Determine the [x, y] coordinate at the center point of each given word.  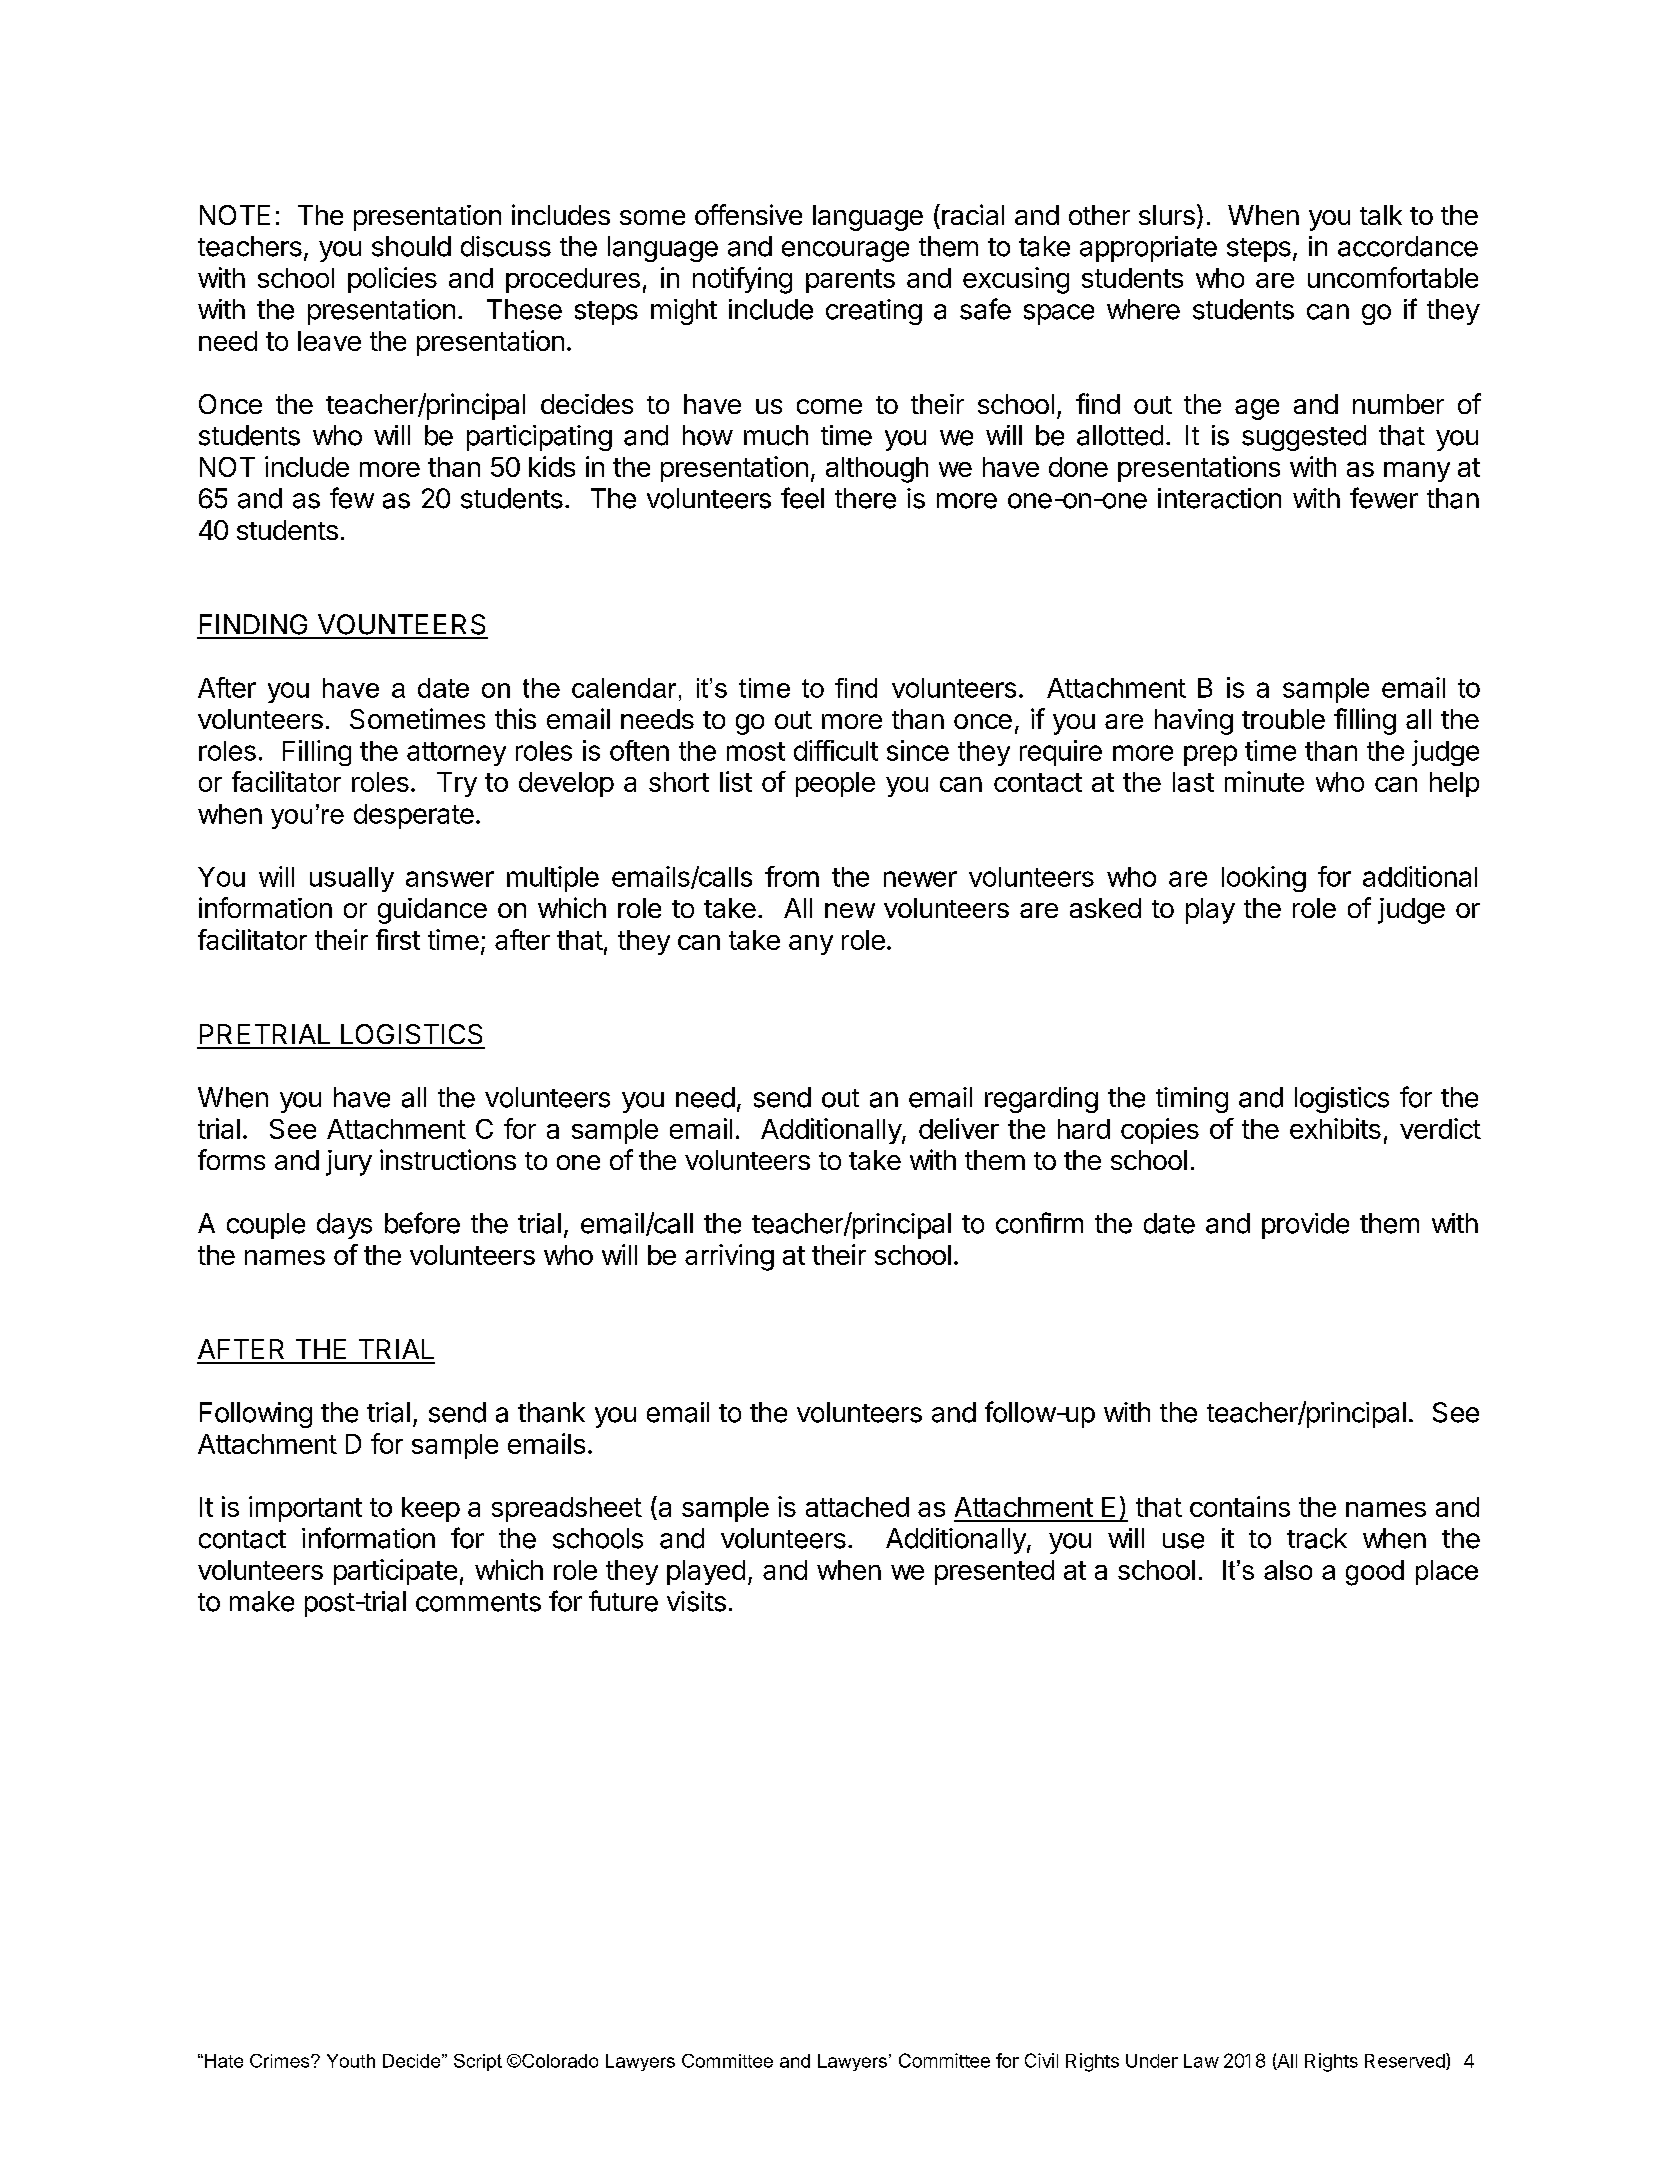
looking [1264, 879]
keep [431, 1509]
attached [857, 1507]
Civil [1041, 2060]
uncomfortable [1393, 277]
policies [392, 280]
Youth [351, 2061]
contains [1240, 1506]
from [792, 876]
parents [850, 281]
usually [352, 879]
